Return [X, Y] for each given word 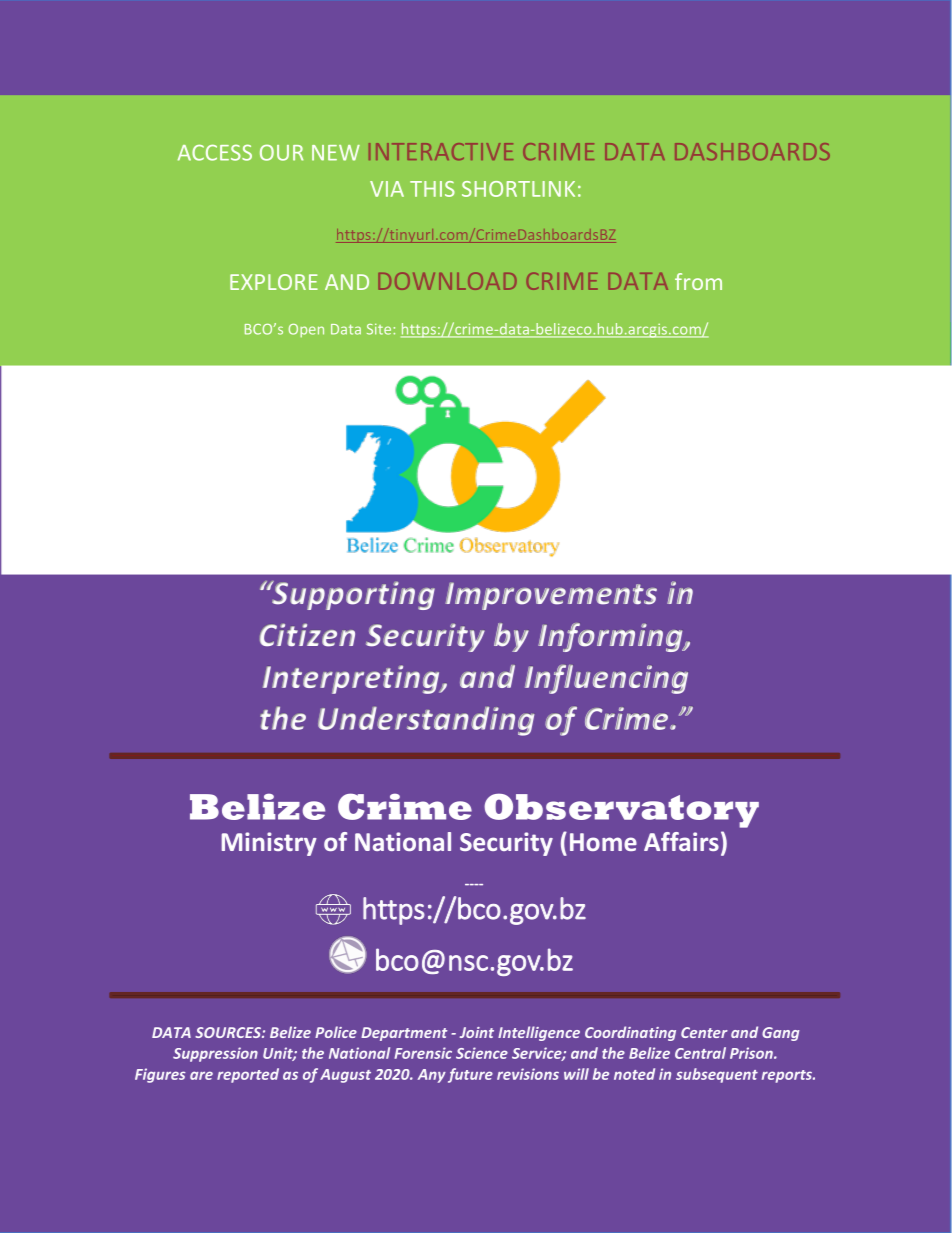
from [698, 281]
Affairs [681, 841]
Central [700, 1053]
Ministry [269, 844]
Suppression [215, 1054]
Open [306, 330]
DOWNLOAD [447, 281]
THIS [432, 189]
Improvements [551, 596]
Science [482, 1053]
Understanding [426, 721]
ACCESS [215, 152]
